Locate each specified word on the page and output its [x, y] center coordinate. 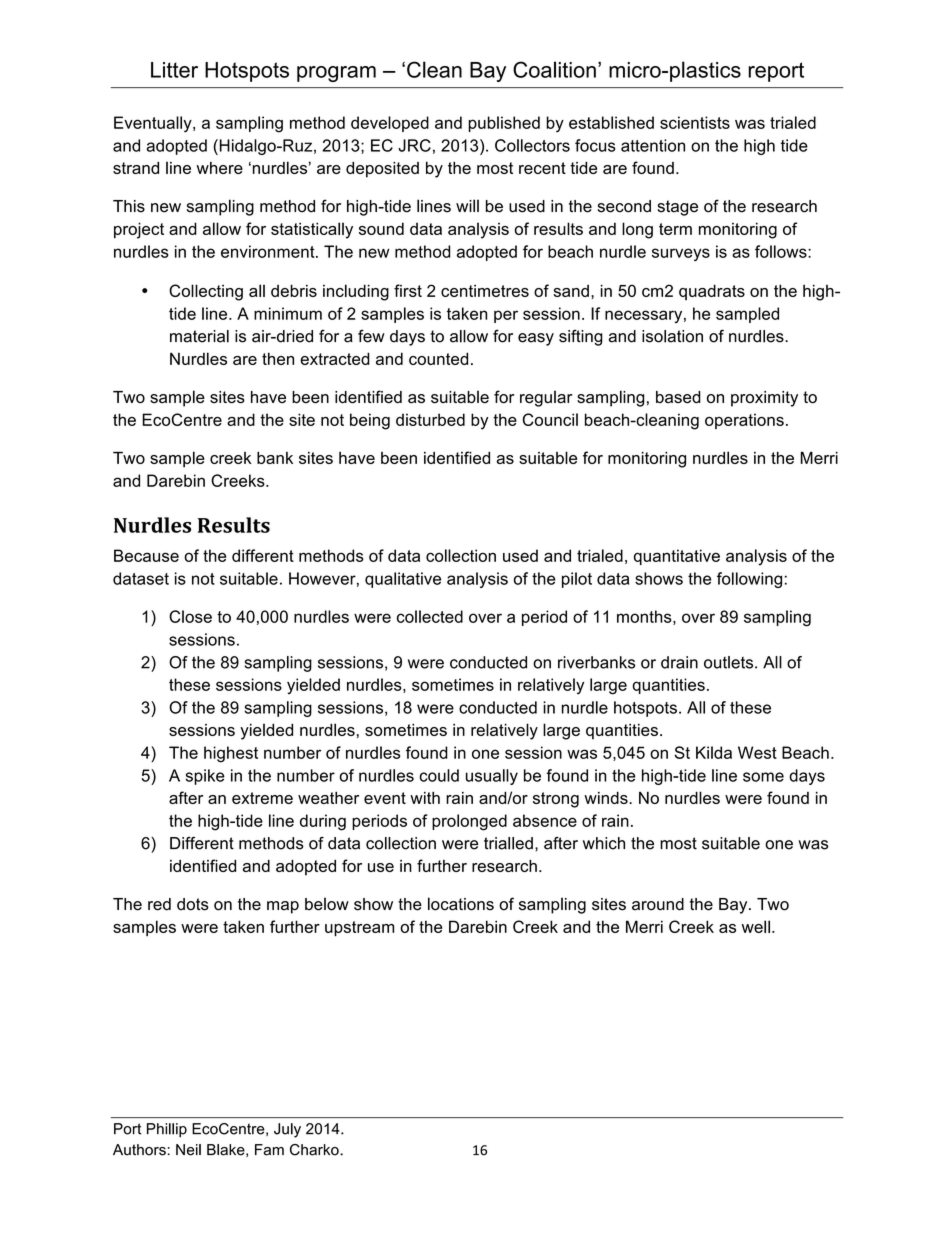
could [439, 775]
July [287, 1130]
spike [205, 777]
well [756, 926]
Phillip [167, 1130]
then [278, 358]
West [757, 752]
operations [744, 421]
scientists [695, 122]
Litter [174, 70]
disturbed [430, 419]
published [504, 124]
